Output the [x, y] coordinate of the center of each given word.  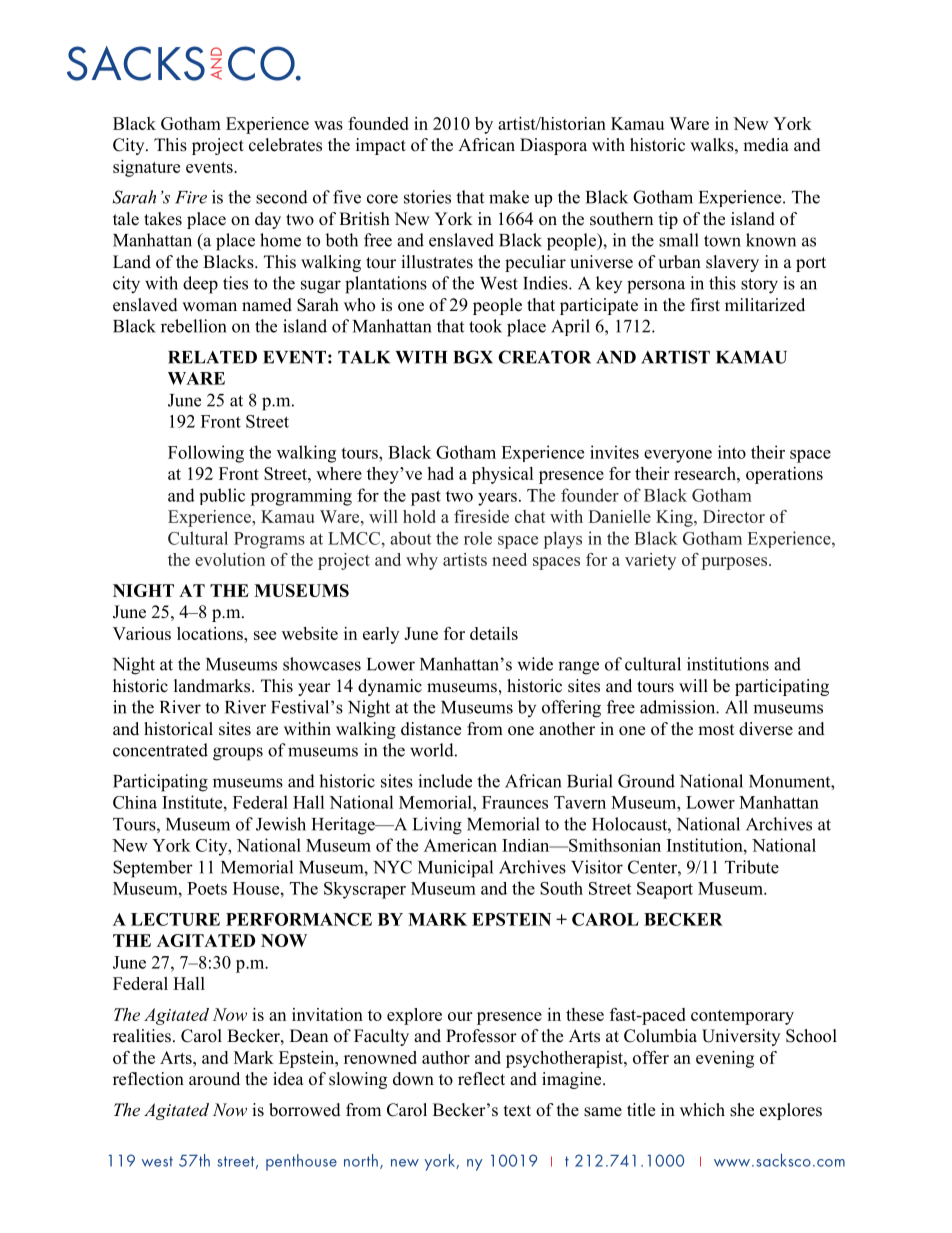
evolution [230, 559]
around [214, 1079]
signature [146, 168]
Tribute [752, 867]
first [705, 305]
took [485, 326]
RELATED [212, 357]
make [509, 197]
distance [431, 729]
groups [238, 754]
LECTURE [175, 919]
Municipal [455, 869]
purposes [736, 563]
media [766, 145]
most [716, 730]
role [478, 538]
